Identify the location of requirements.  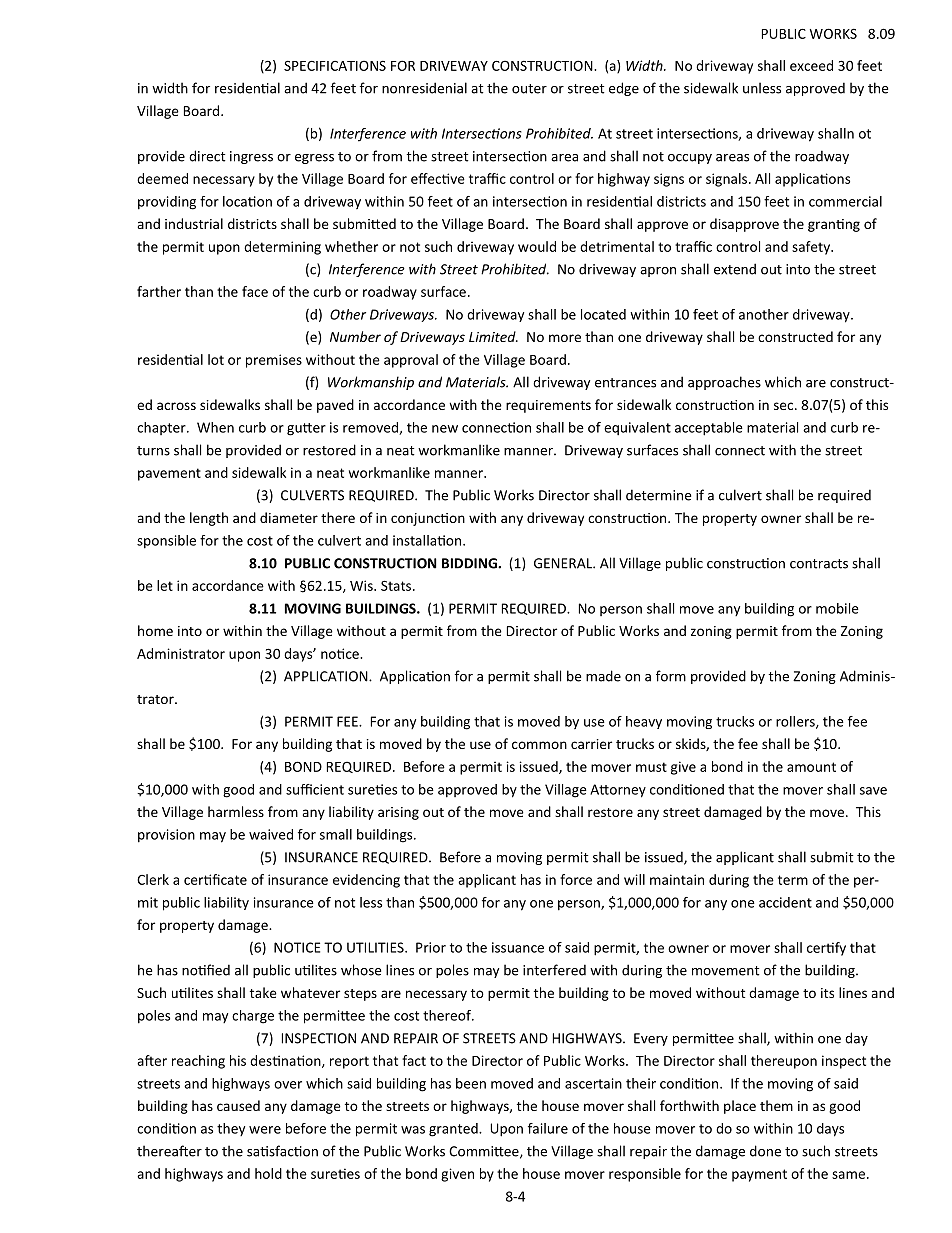
(548, 406).
